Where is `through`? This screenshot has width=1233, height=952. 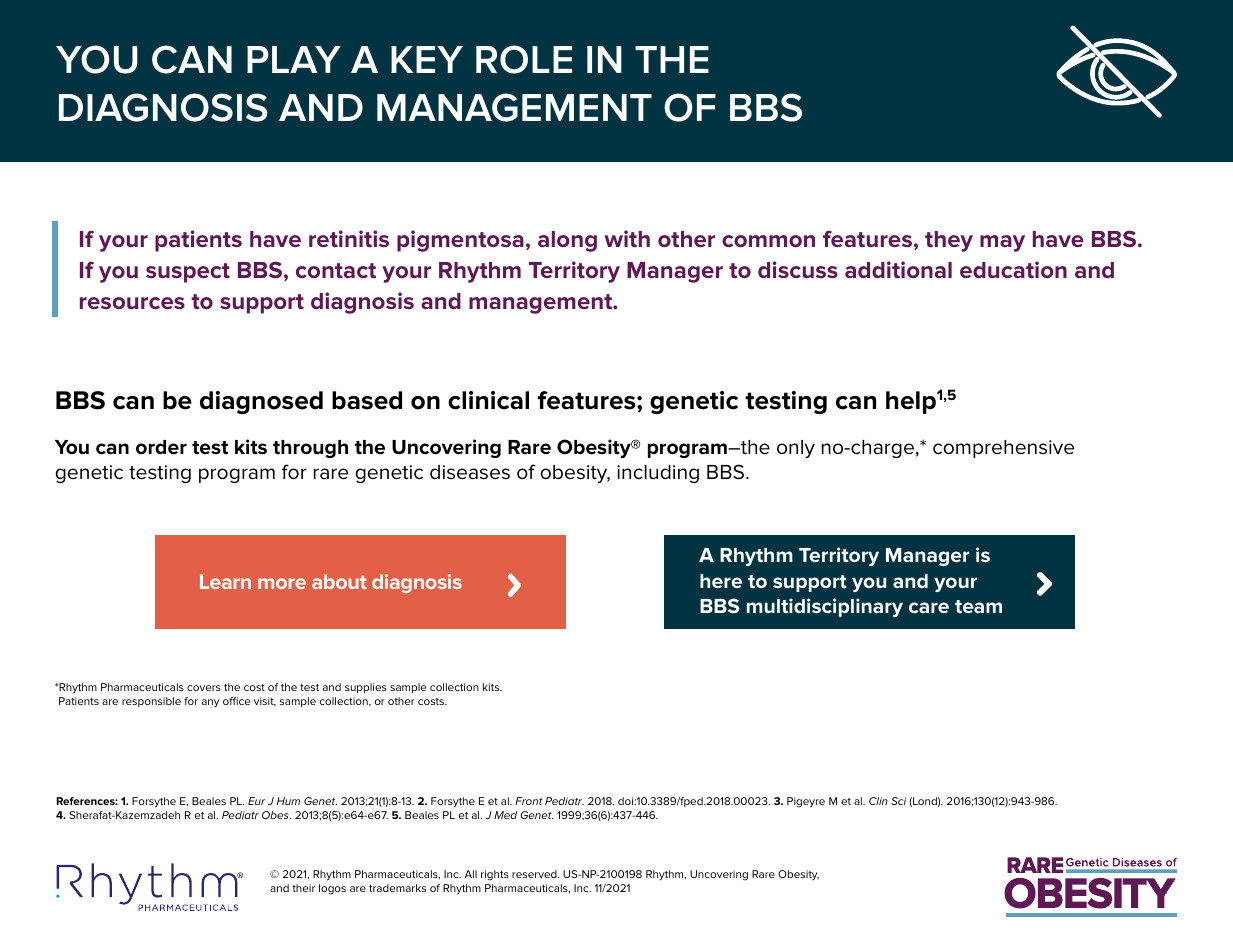
through is located at coordinates (310, 449).
